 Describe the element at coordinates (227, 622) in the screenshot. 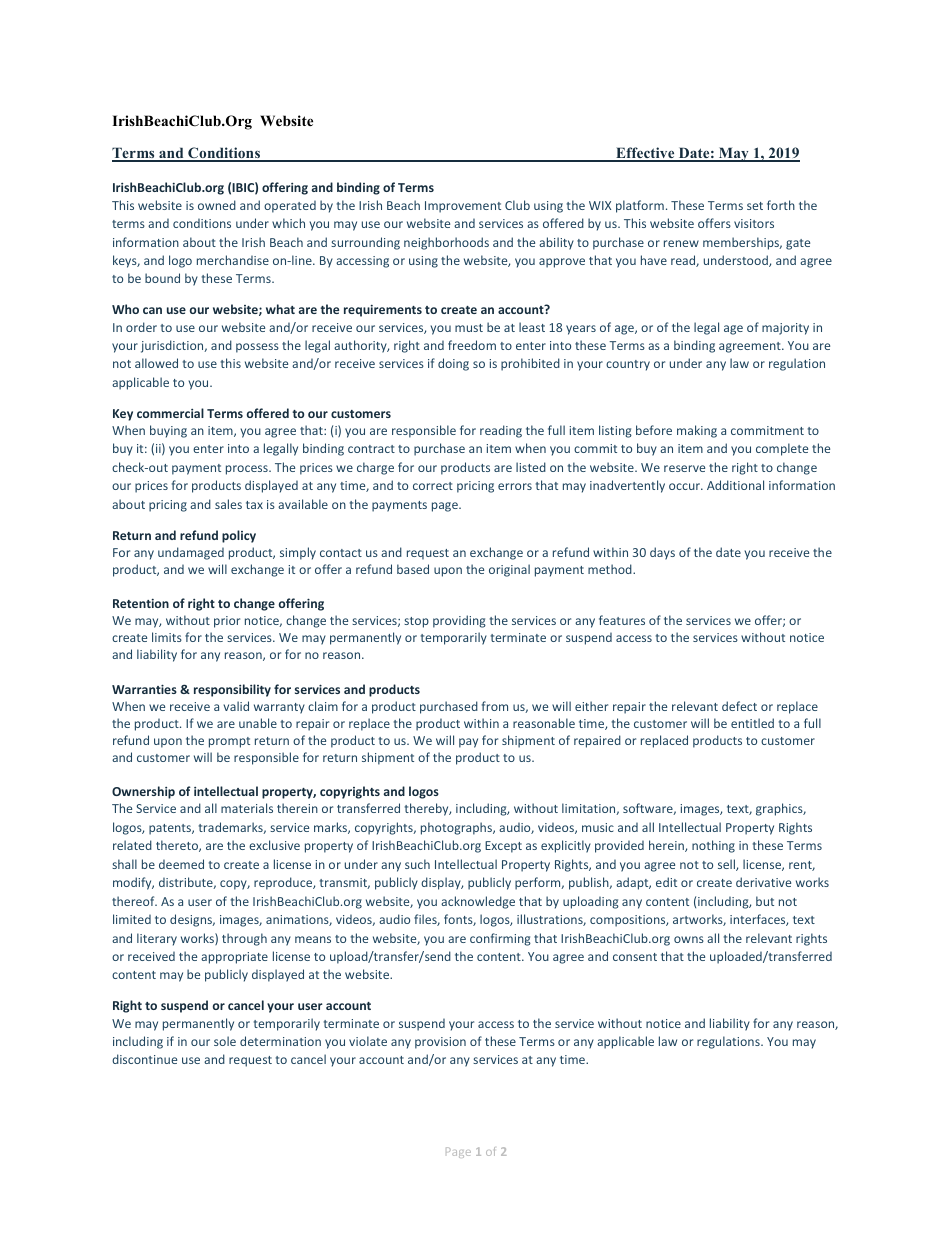

I see `prior` at that location.
